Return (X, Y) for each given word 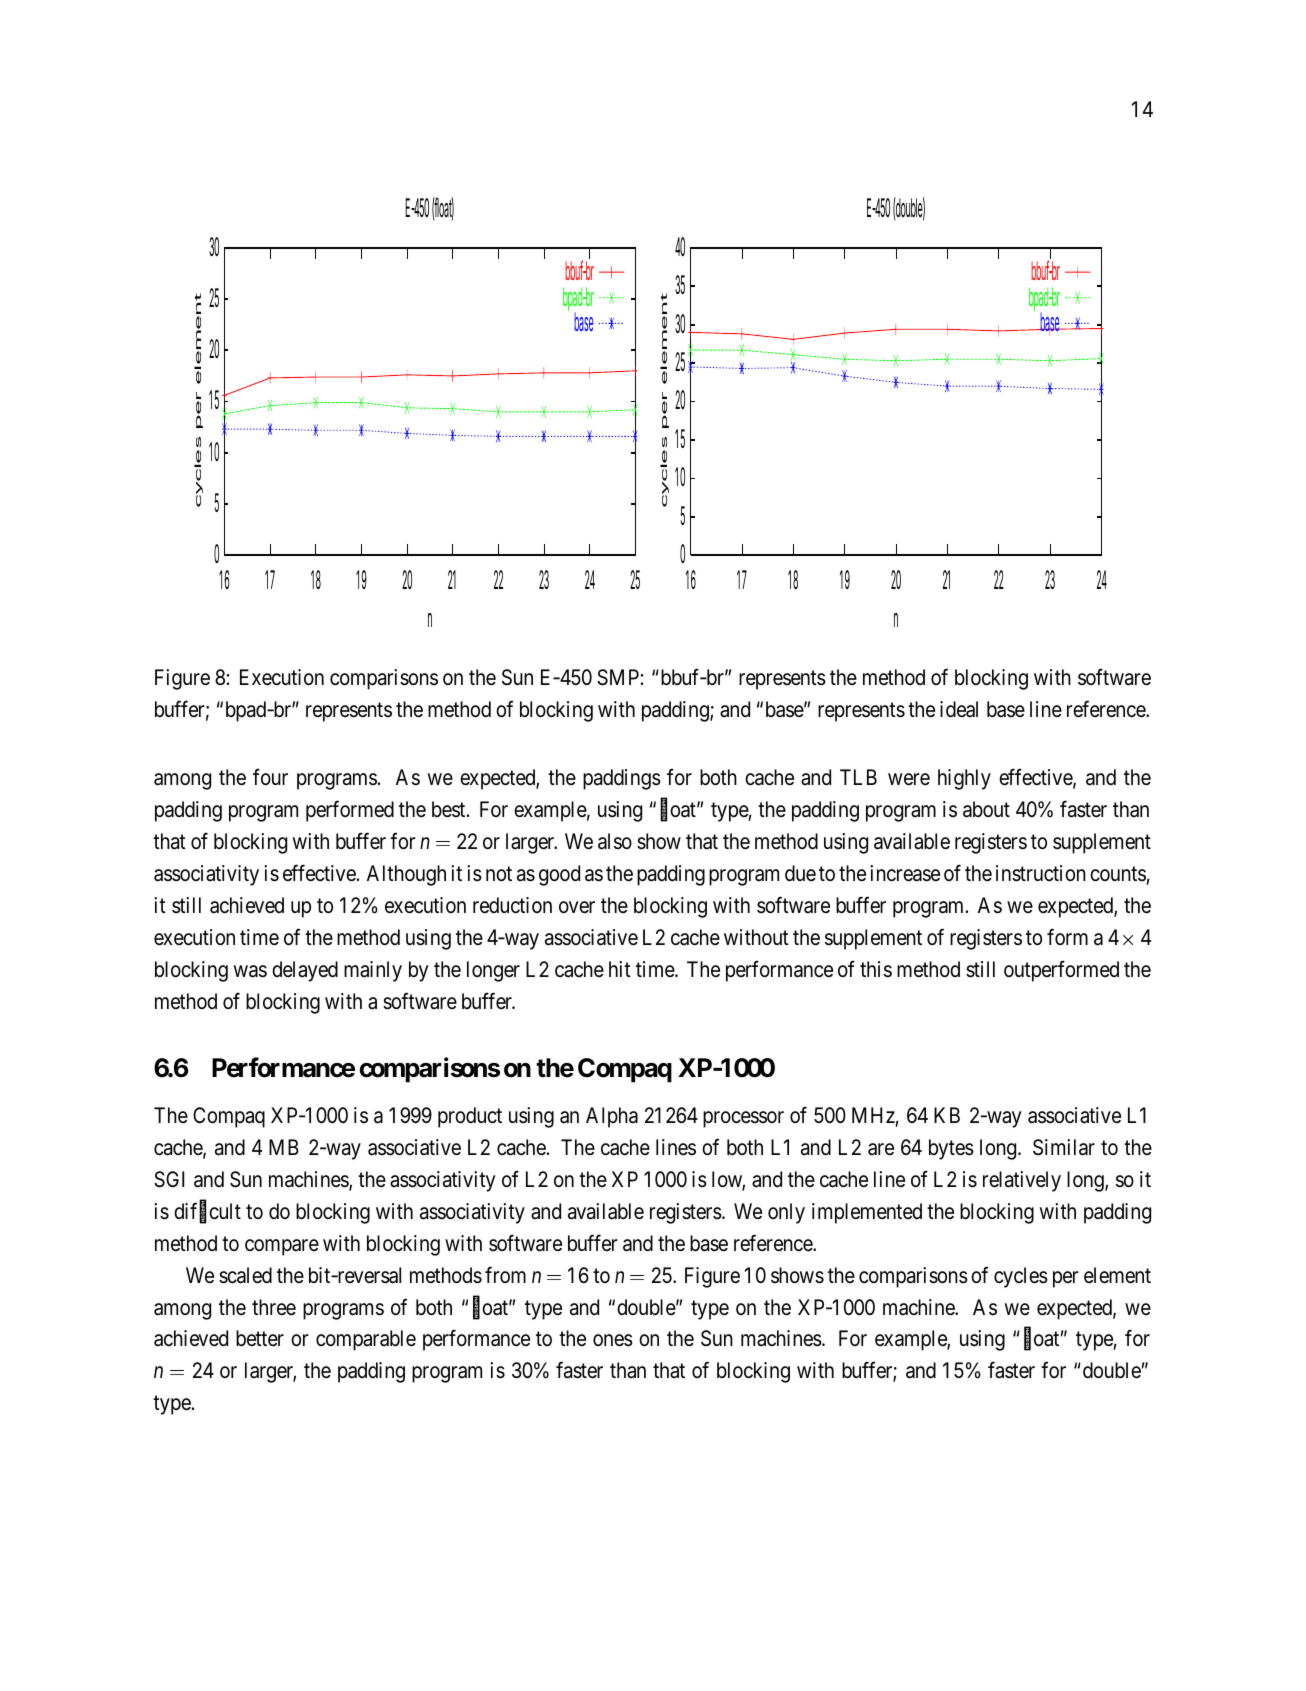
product (470, 1117)
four (270, 777)
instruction (1041, 873)
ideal (959, 709)
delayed (305, 971)
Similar (1064, 1147)
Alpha (612, 1117)
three (274, 1307)
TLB (858, 777)
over (577, 907)
